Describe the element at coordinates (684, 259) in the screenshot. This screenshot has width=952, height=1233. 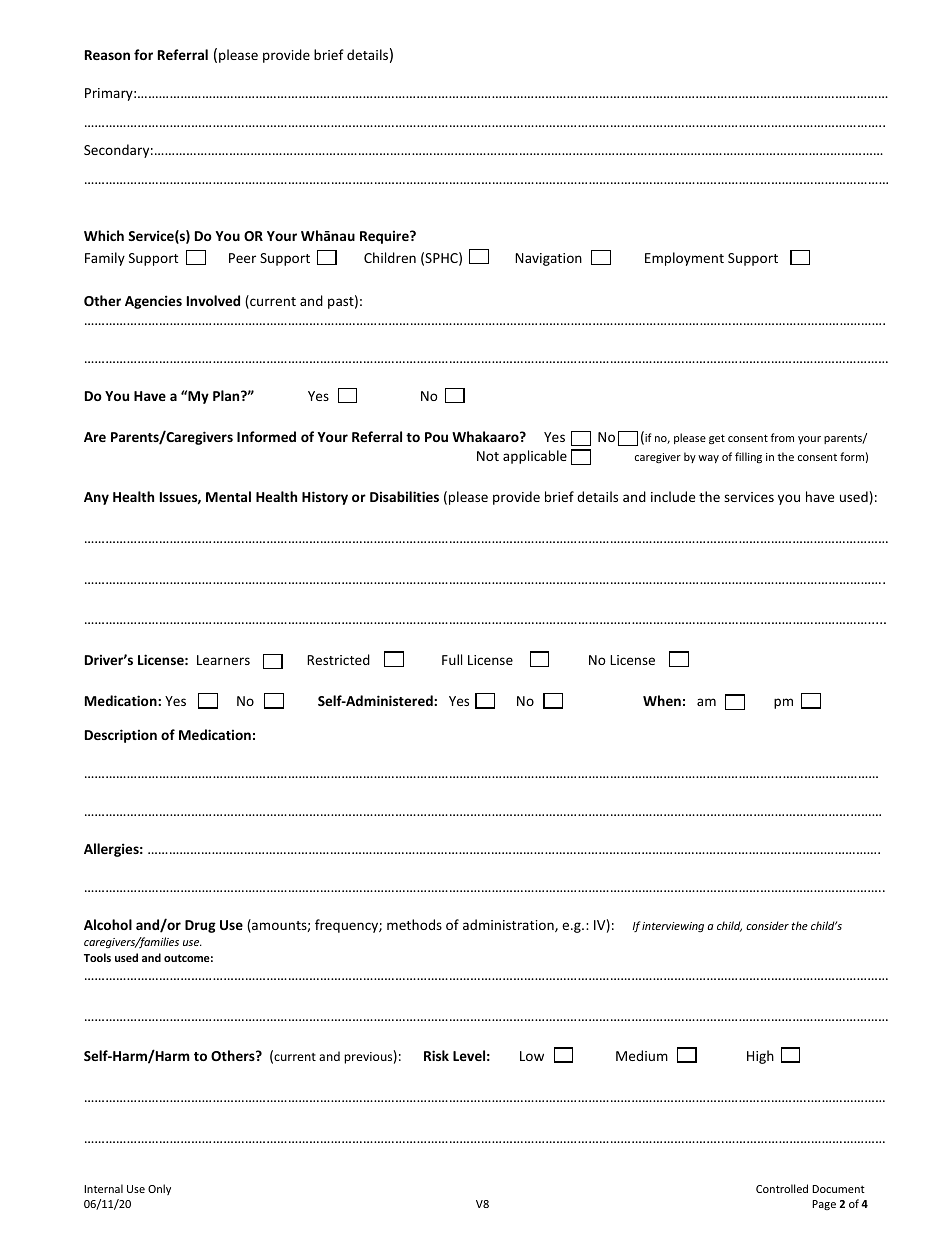
I see `Employment` at that location.
